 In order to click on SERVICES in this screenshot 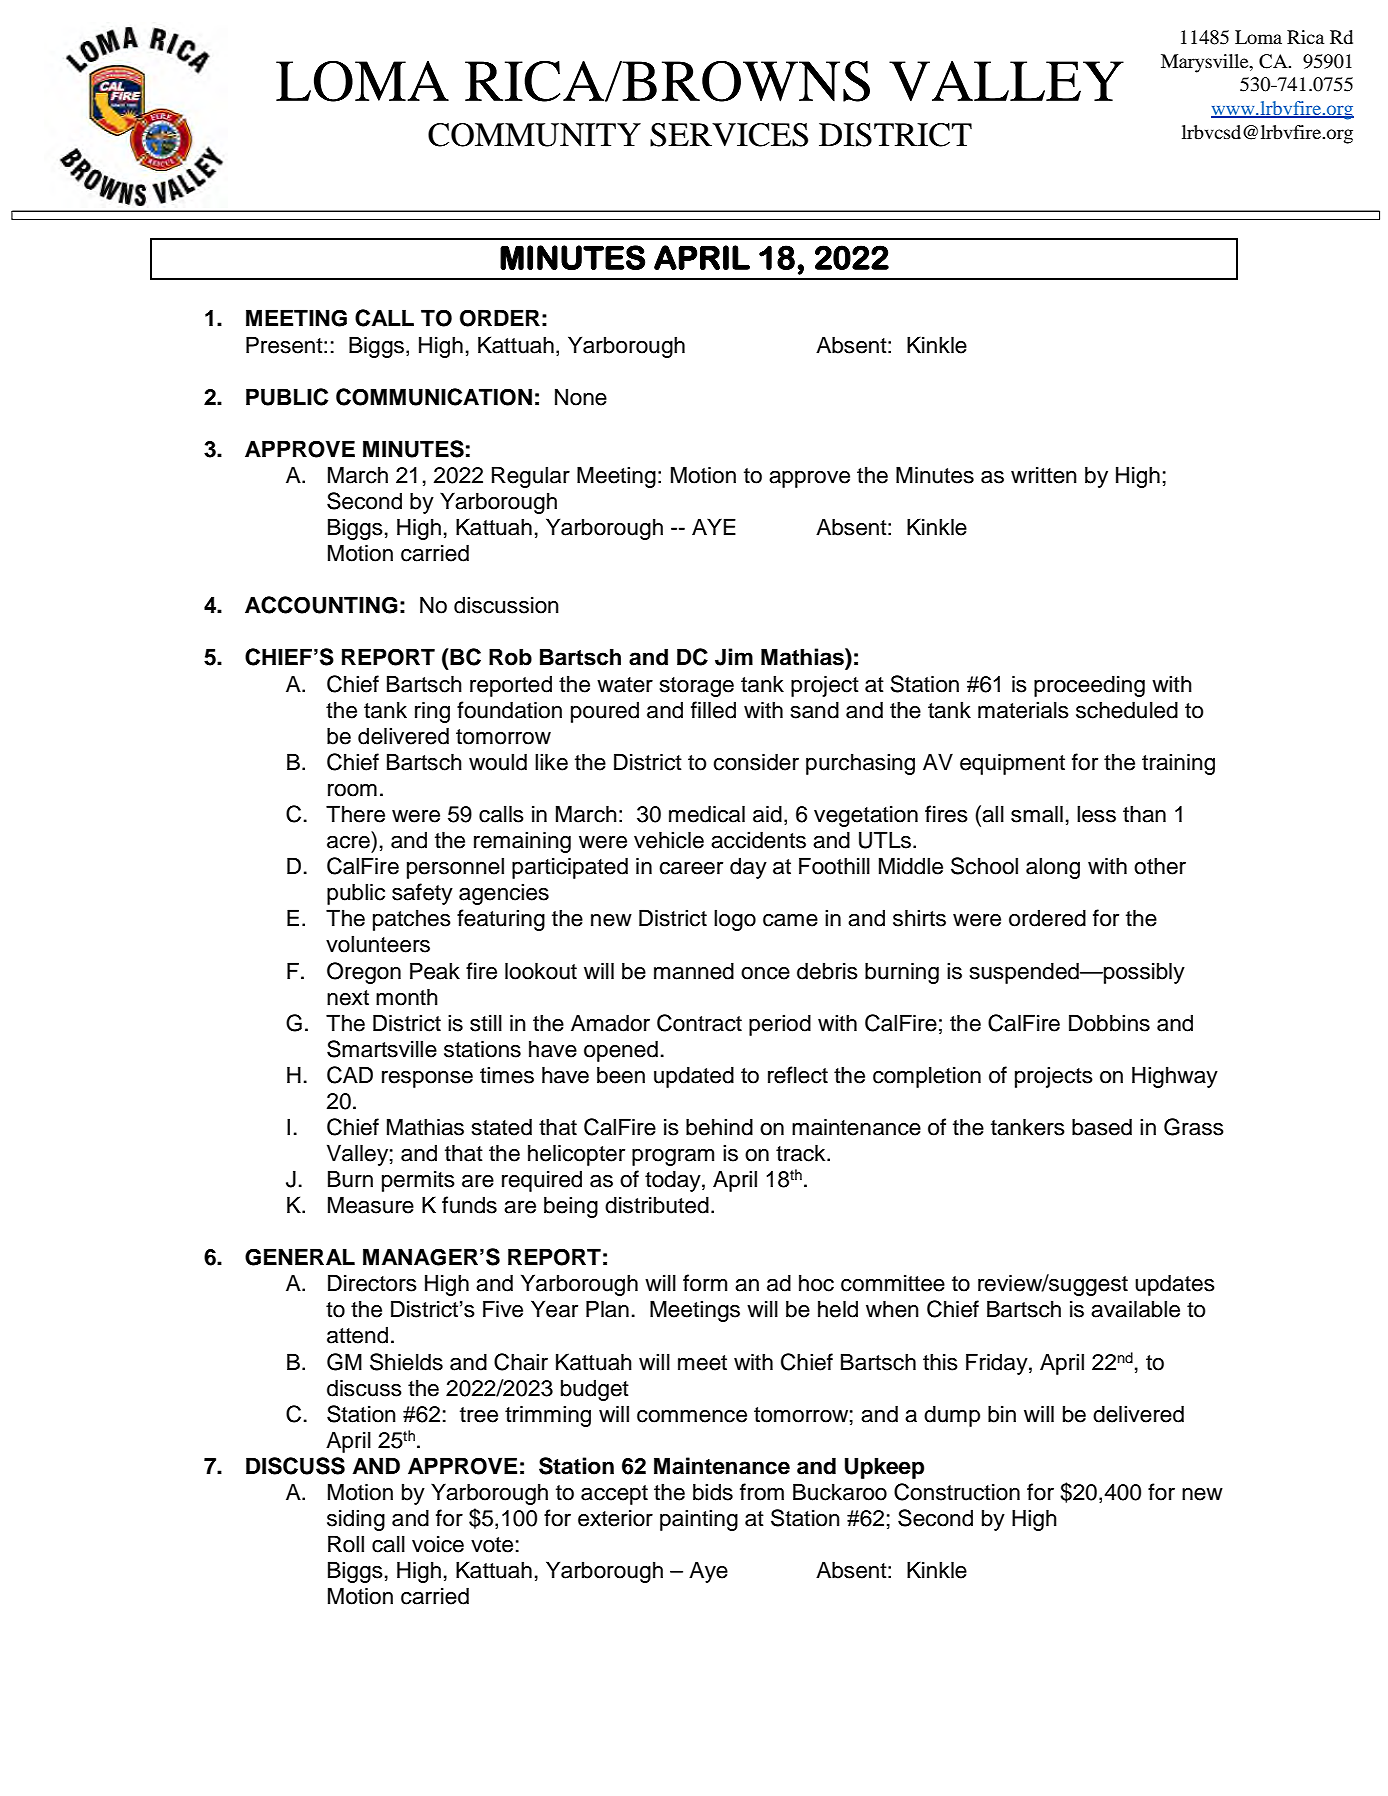, I will do `click(729, 135)`.
